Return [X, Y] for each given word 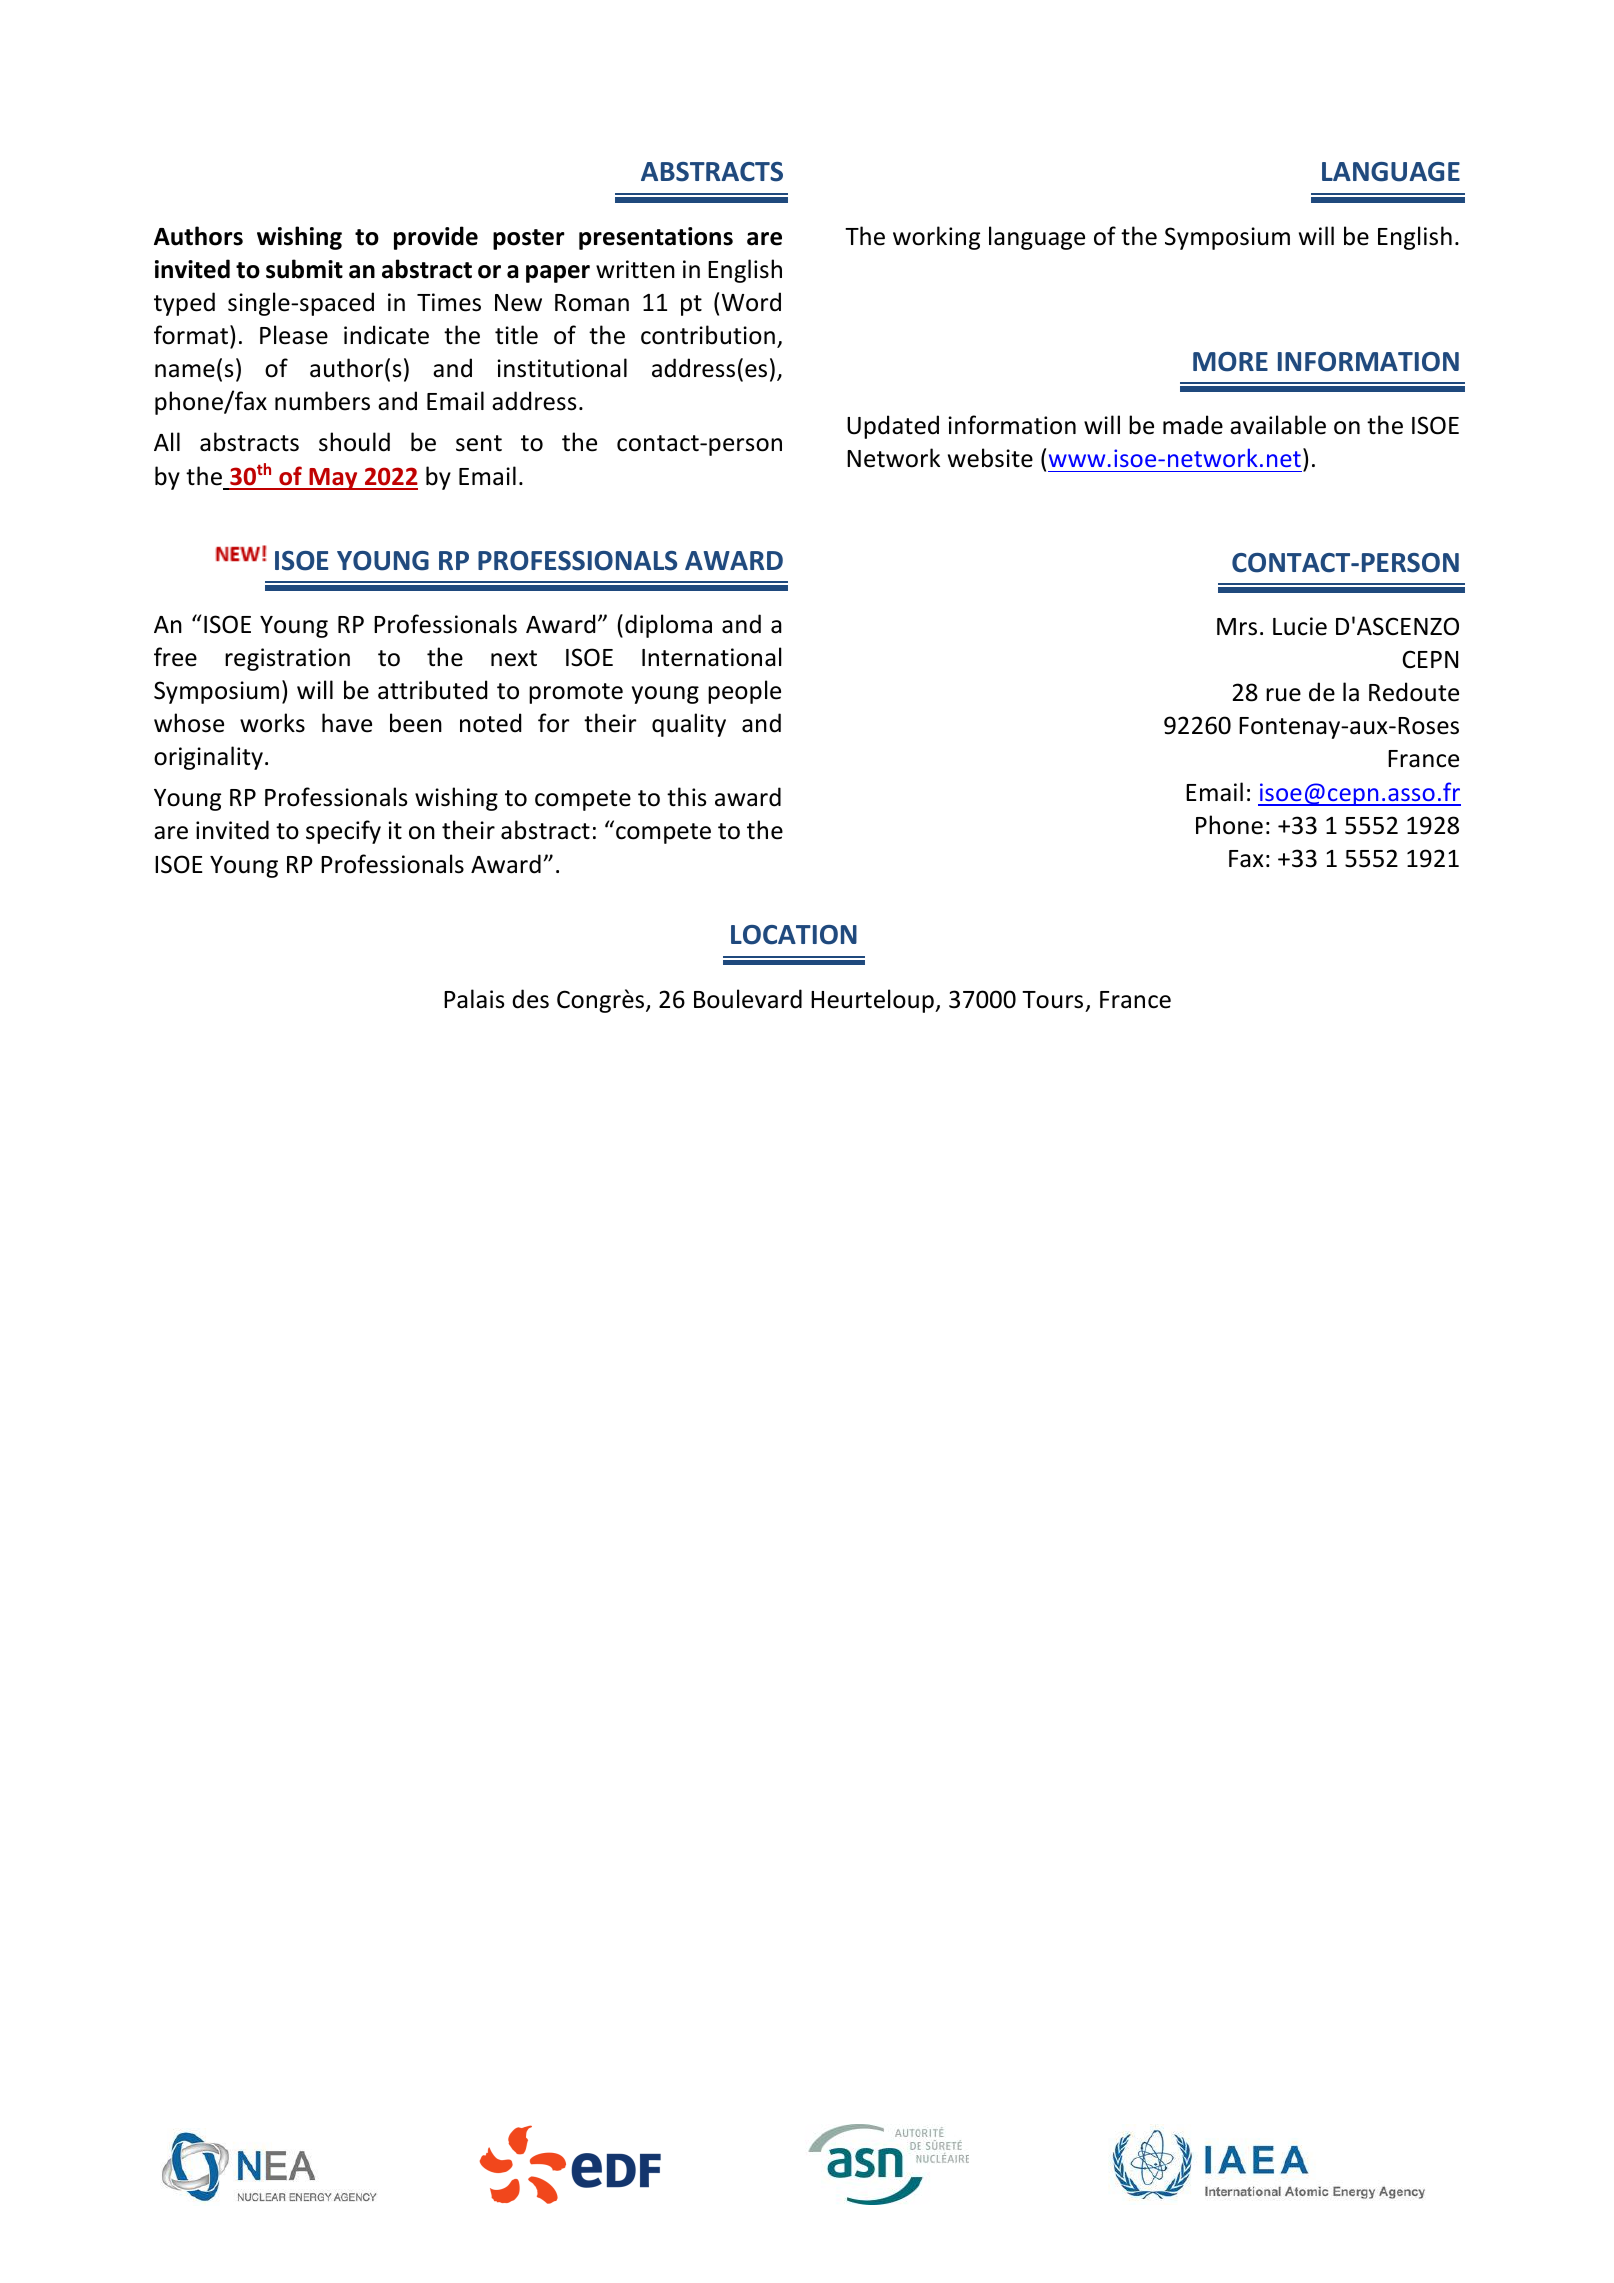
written [635, 269]
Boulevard [748, 999]
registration [287, 659]
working [936, 238]
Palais [474, 999]
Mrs [1237, 627]
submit [304, 269]
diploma [668, 626]
